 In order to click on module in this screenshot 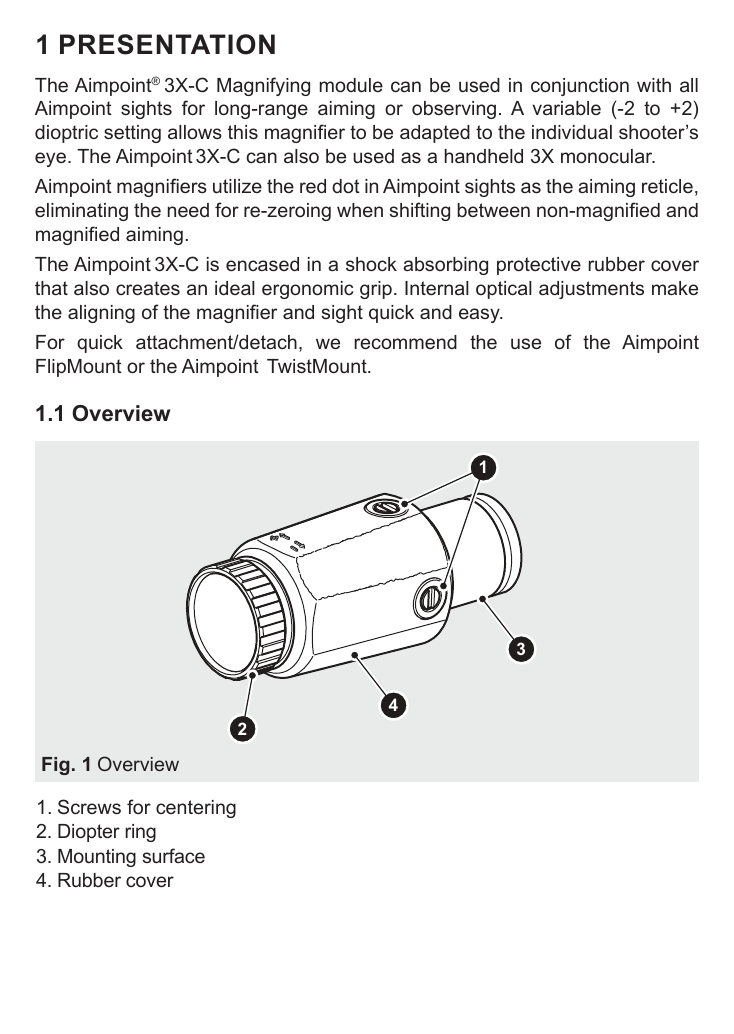, I will do `click(351, 85)`.
